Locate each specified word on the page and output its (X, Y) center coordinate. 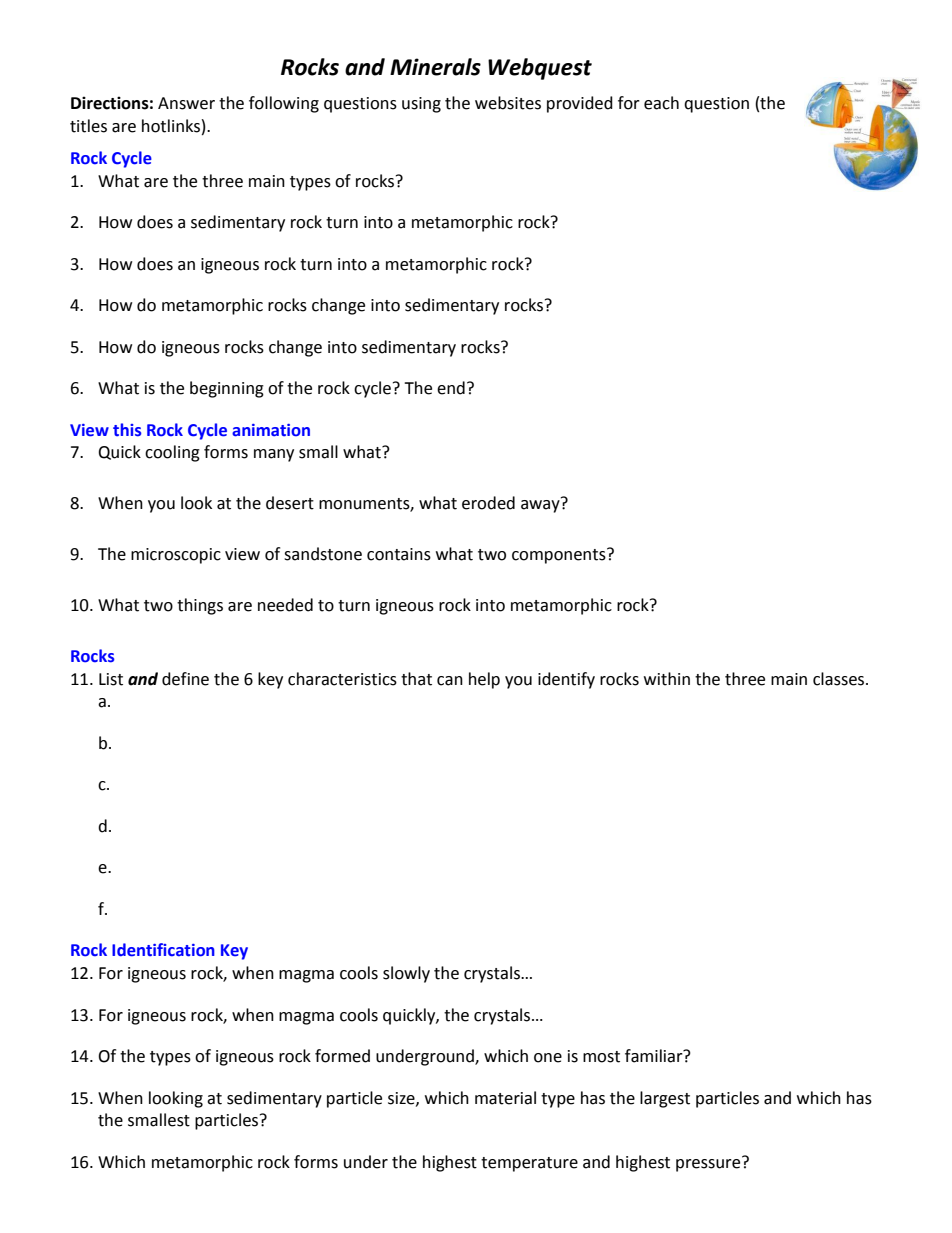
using (421, 105)
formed (342, 1056)
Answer (186, 103)
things (200, 606)
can (450, 681)
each (661, 103)
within (667, 679)
